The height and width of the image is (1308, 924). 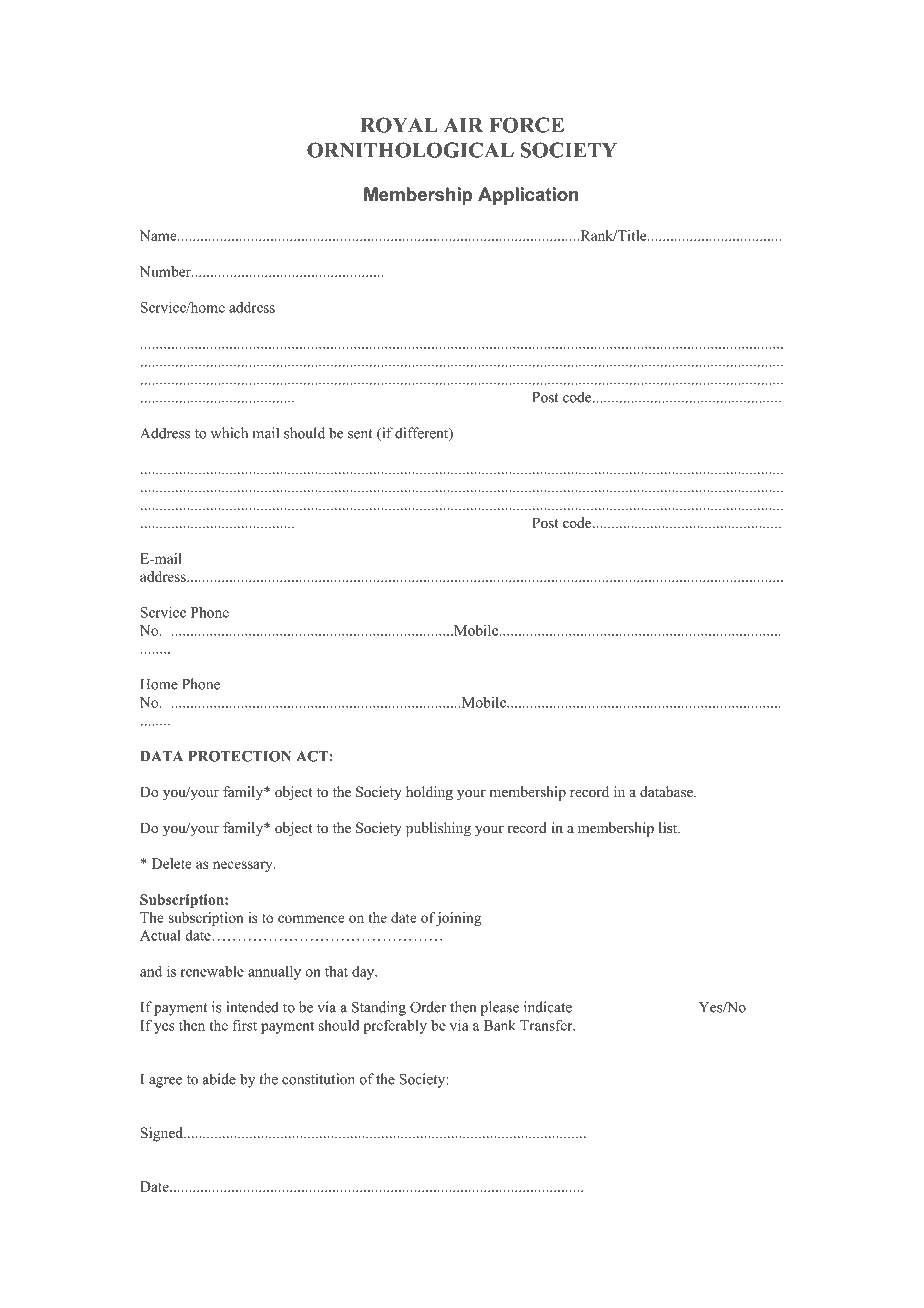 What do you see at coordinates (360, 434) in the image?
I see `sent` at bounding box center [360, 434].
